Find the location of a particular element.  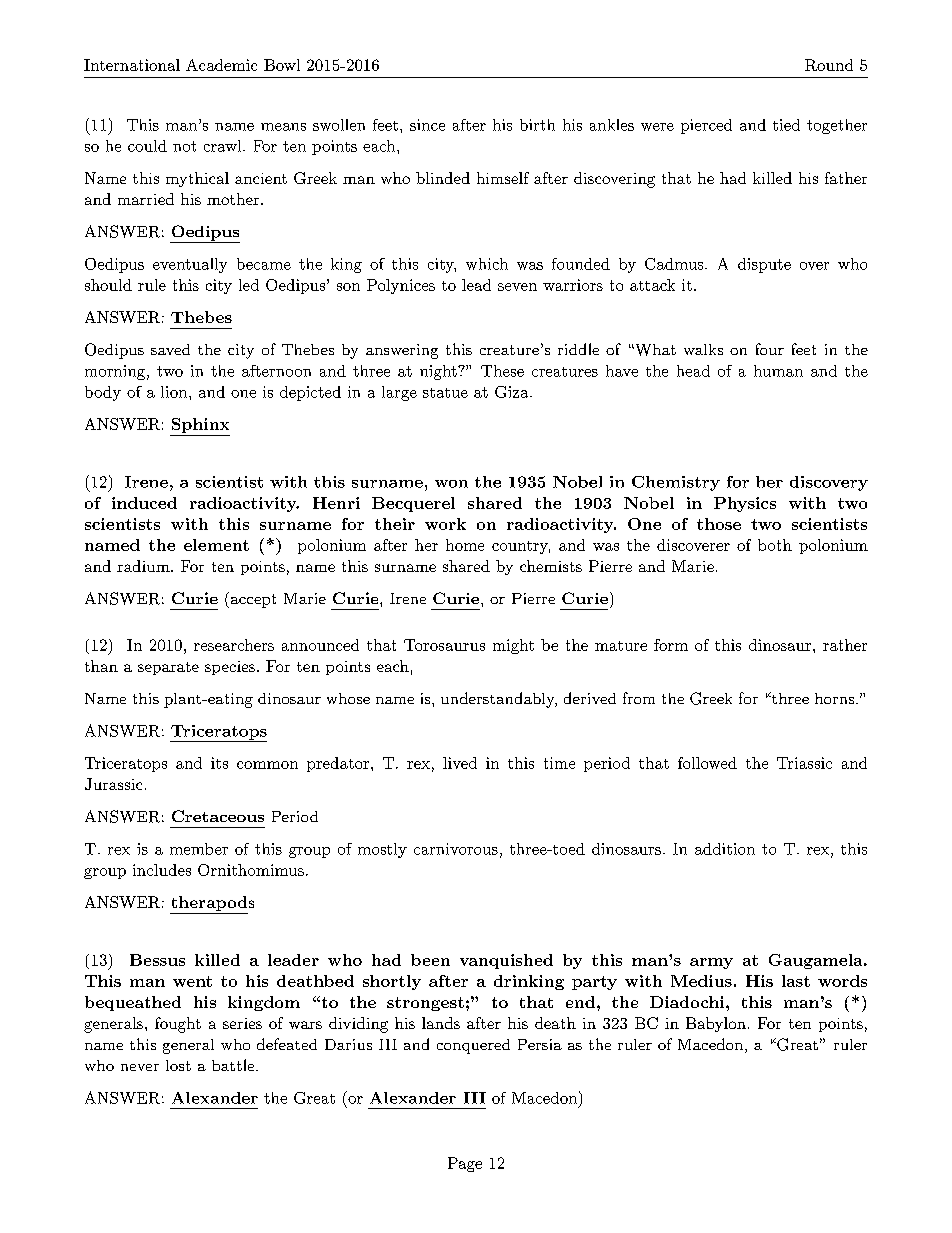

since is located at coordinates (427, 125).
